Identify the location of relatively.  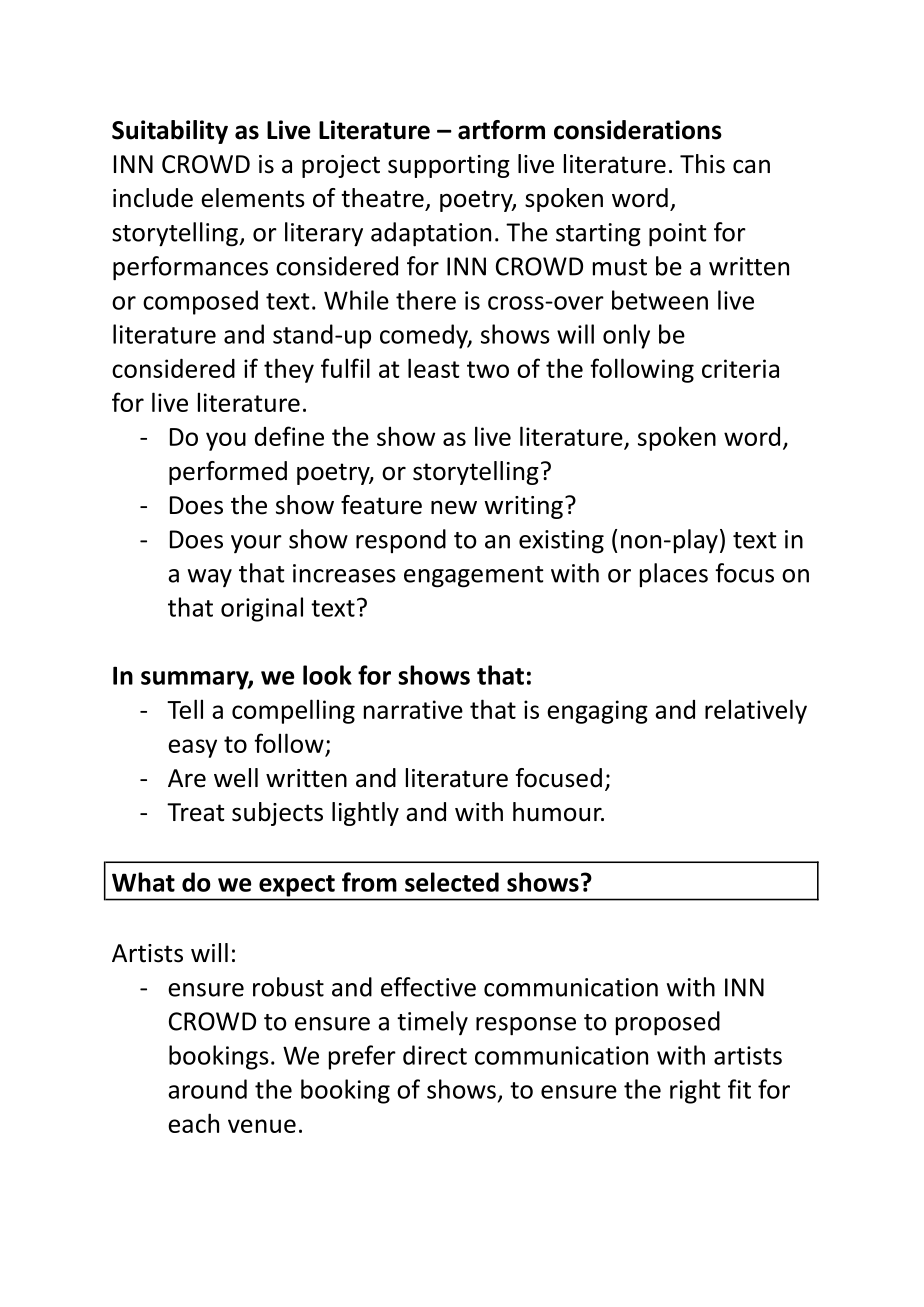
(756, 711).
